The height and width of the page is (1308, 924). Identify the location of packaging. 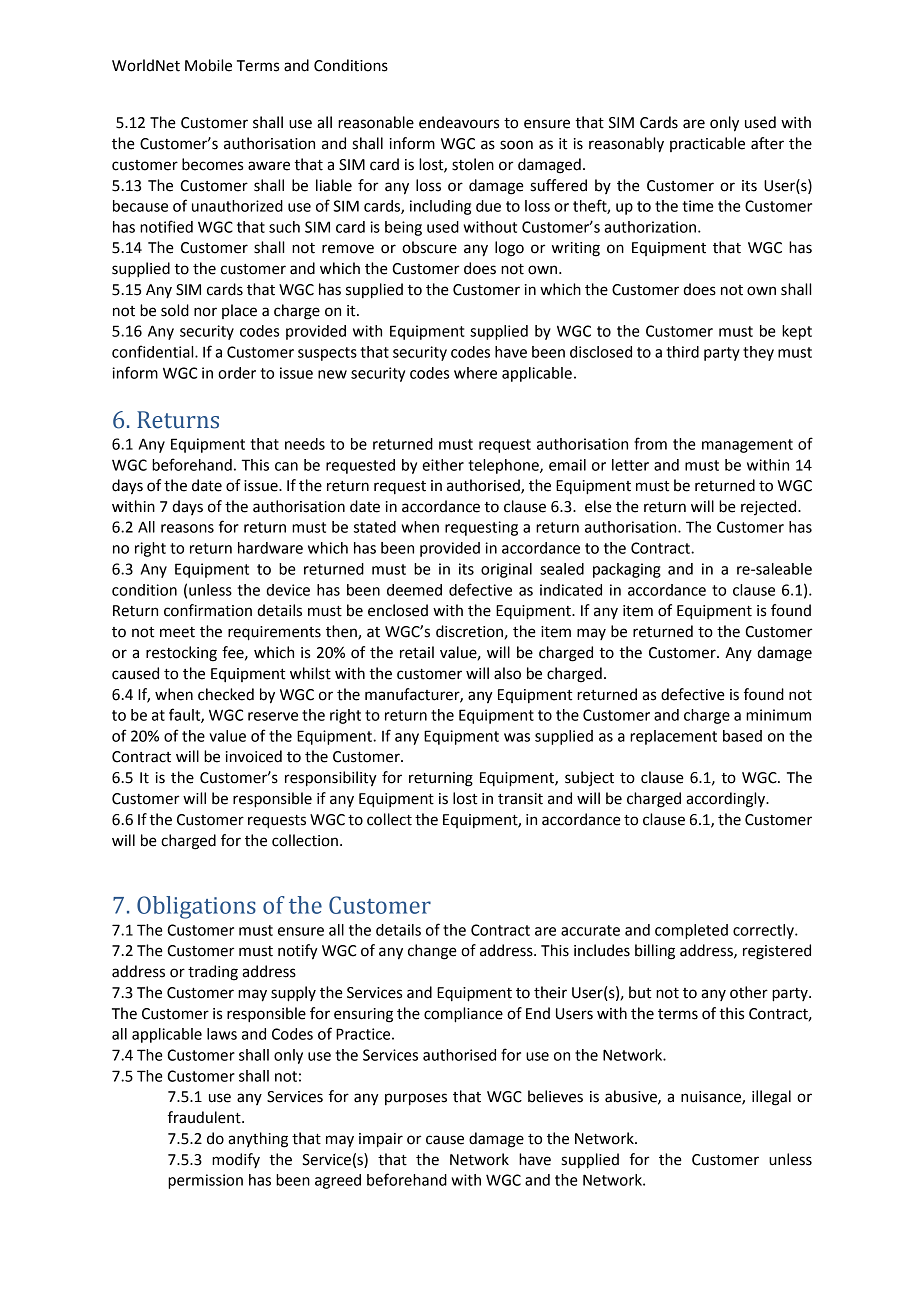
(627, 570).
